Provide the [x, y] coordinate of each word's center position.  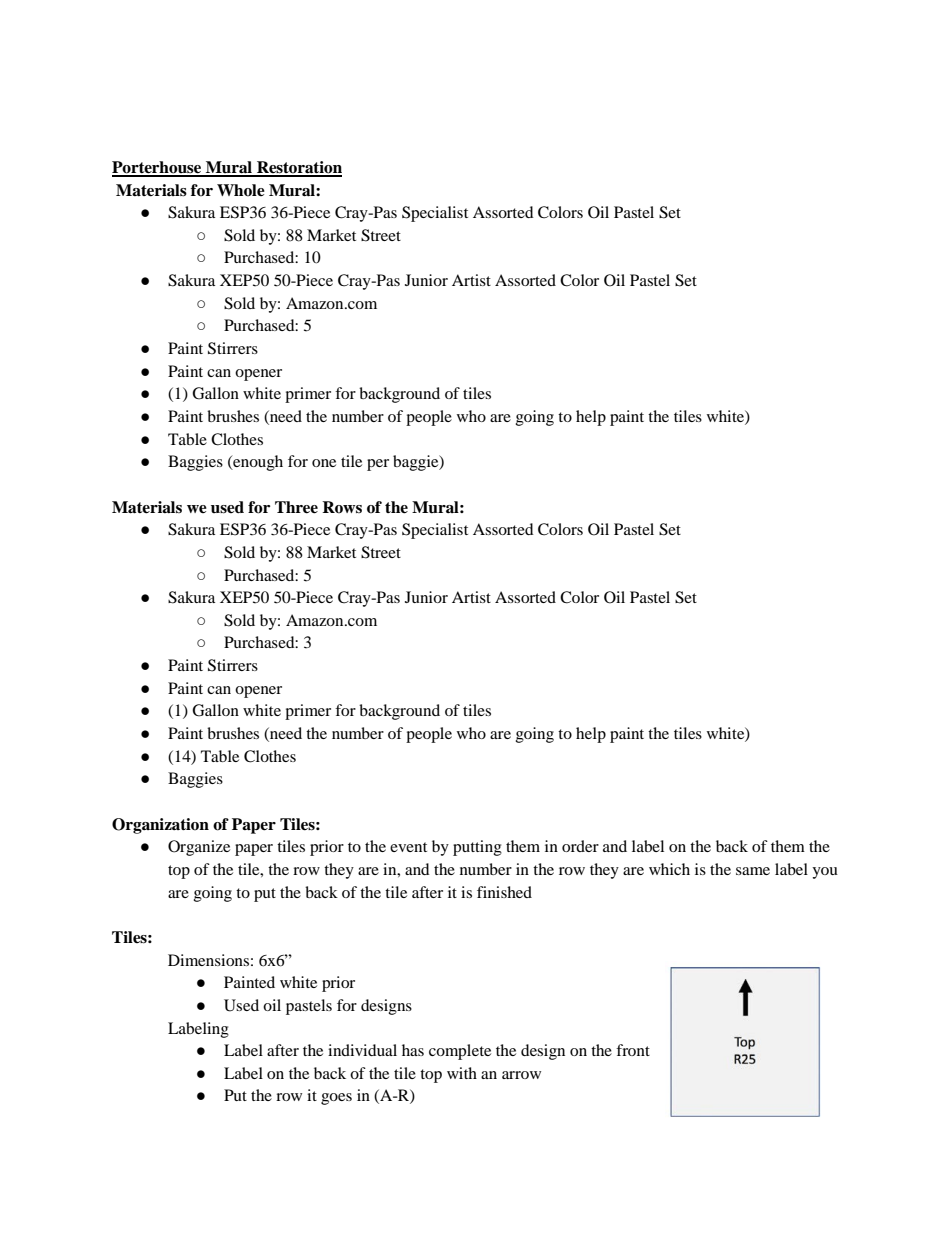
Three [296, 507]
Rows [342, 507]
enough [257, 463]
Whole [241, 190]
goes [336, 1099]
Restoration [298, 168]
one [324, 463]
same [753, 871]
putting [477, 848]
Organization [160, 826]
